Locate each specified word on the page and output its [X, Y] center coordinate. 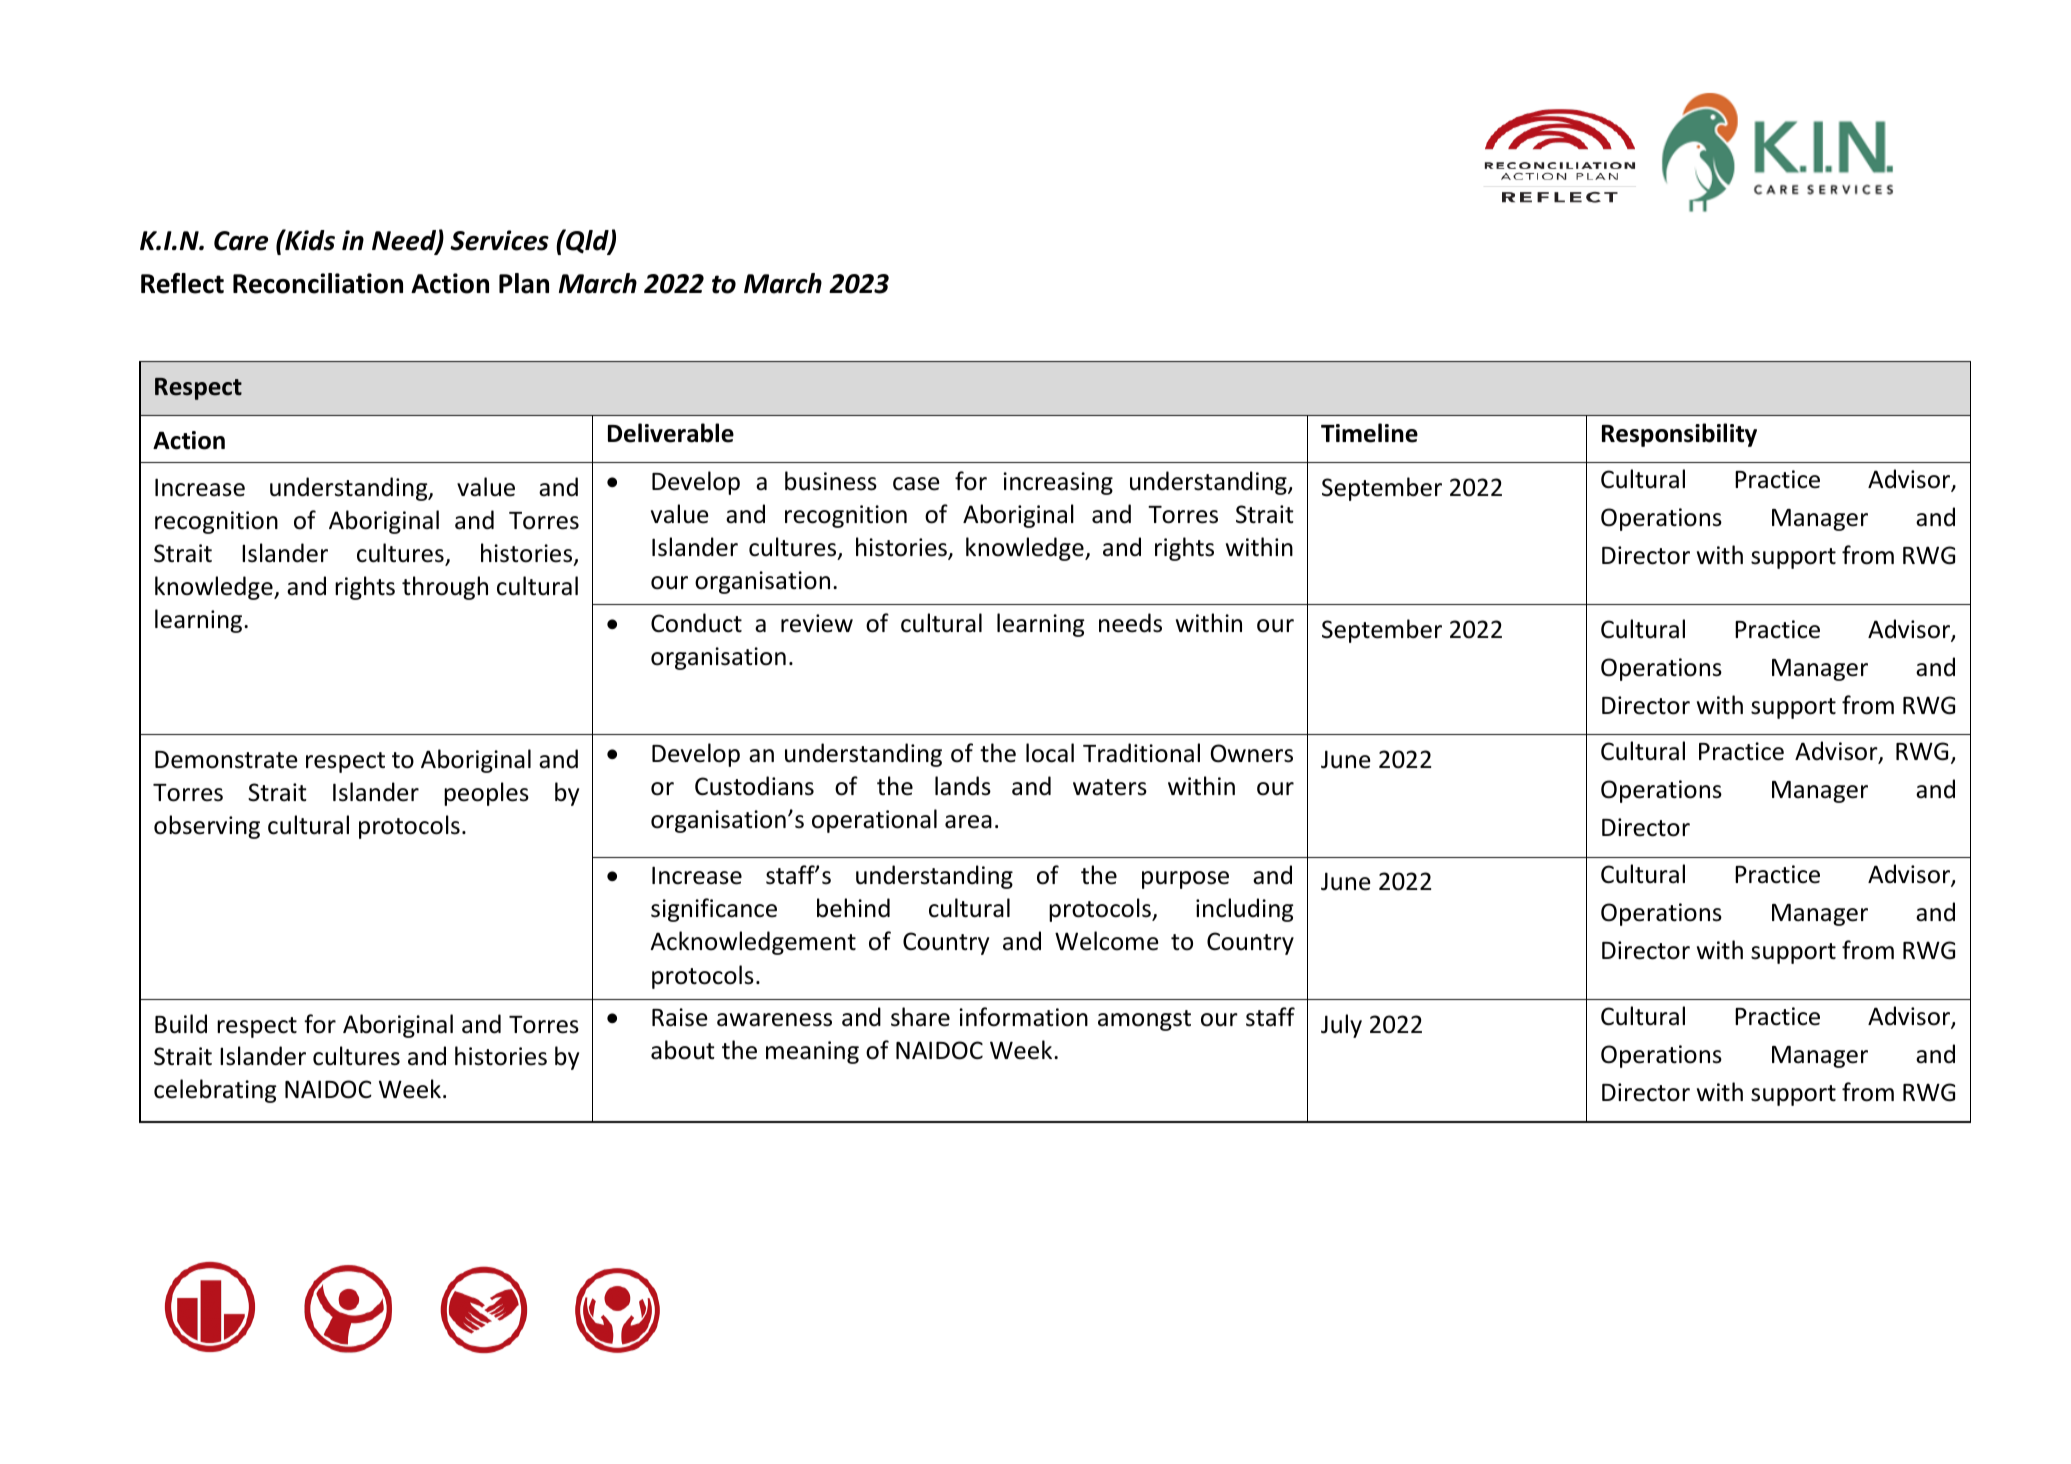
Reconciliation [318, 283]
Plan [524, 283]
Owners [1252, 753]
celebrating [215, 1091]
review [817, 623]
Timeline [1369, 433]
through [445, 588]
